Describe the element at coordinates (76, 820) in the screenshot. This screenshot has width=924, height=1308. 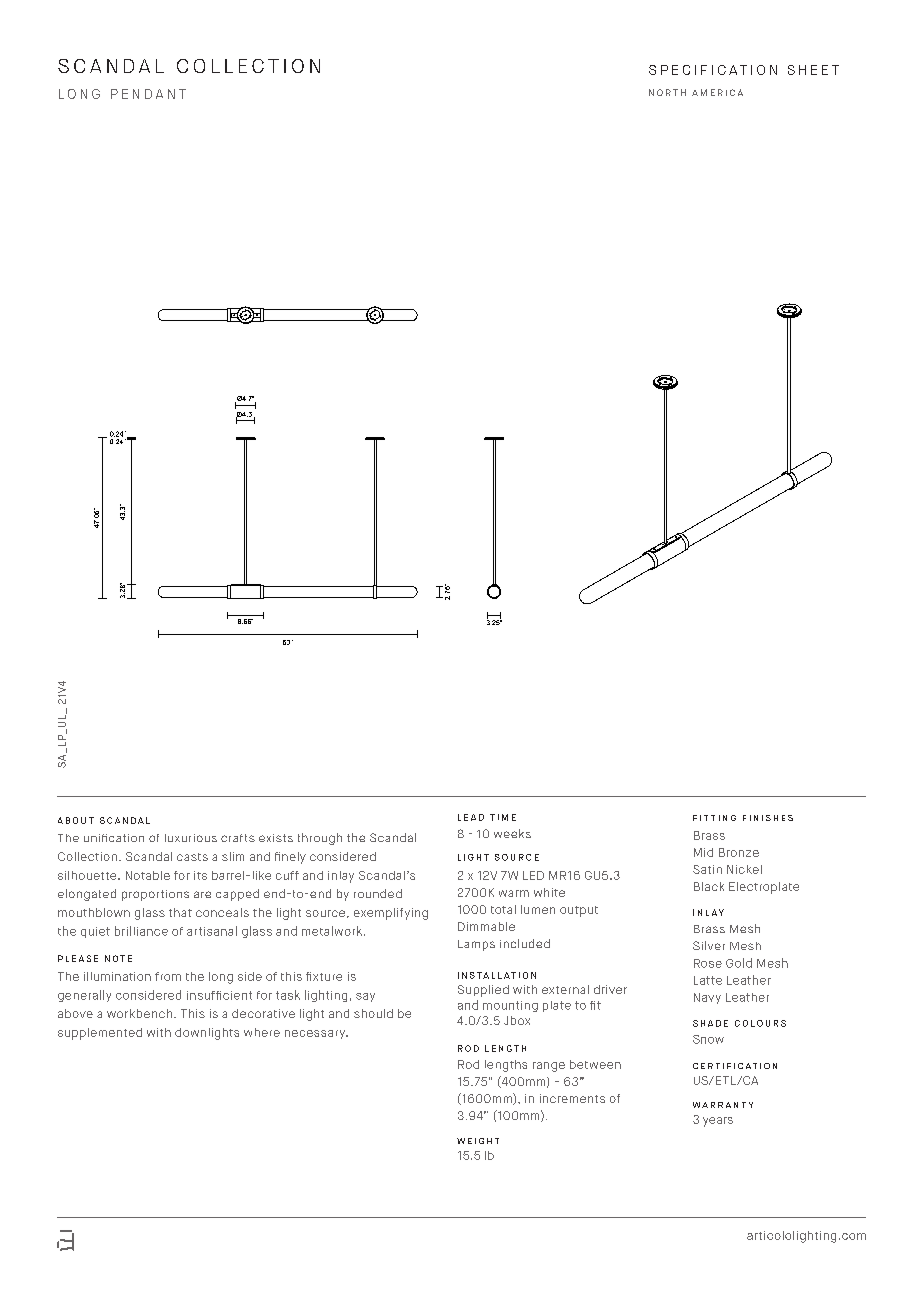
I see `ABOUT` at that location.
